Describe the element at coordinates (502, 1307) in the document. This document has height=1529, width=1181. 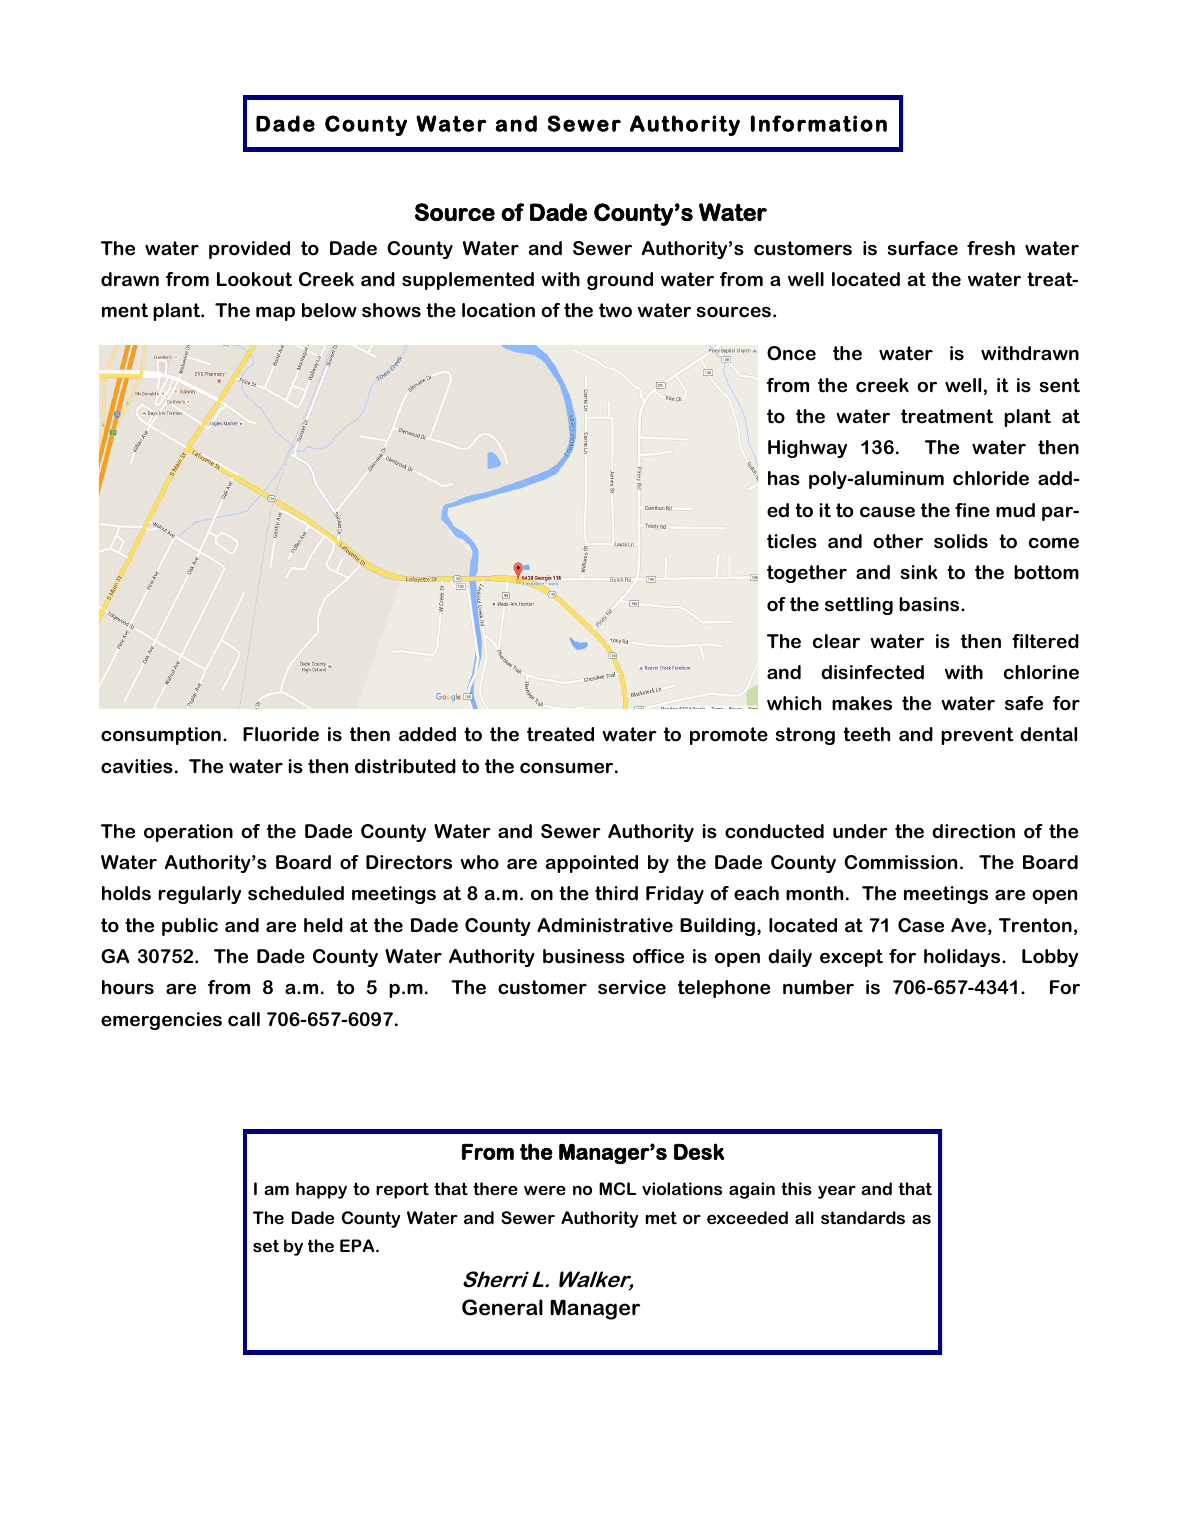
I see `General` at that location.
